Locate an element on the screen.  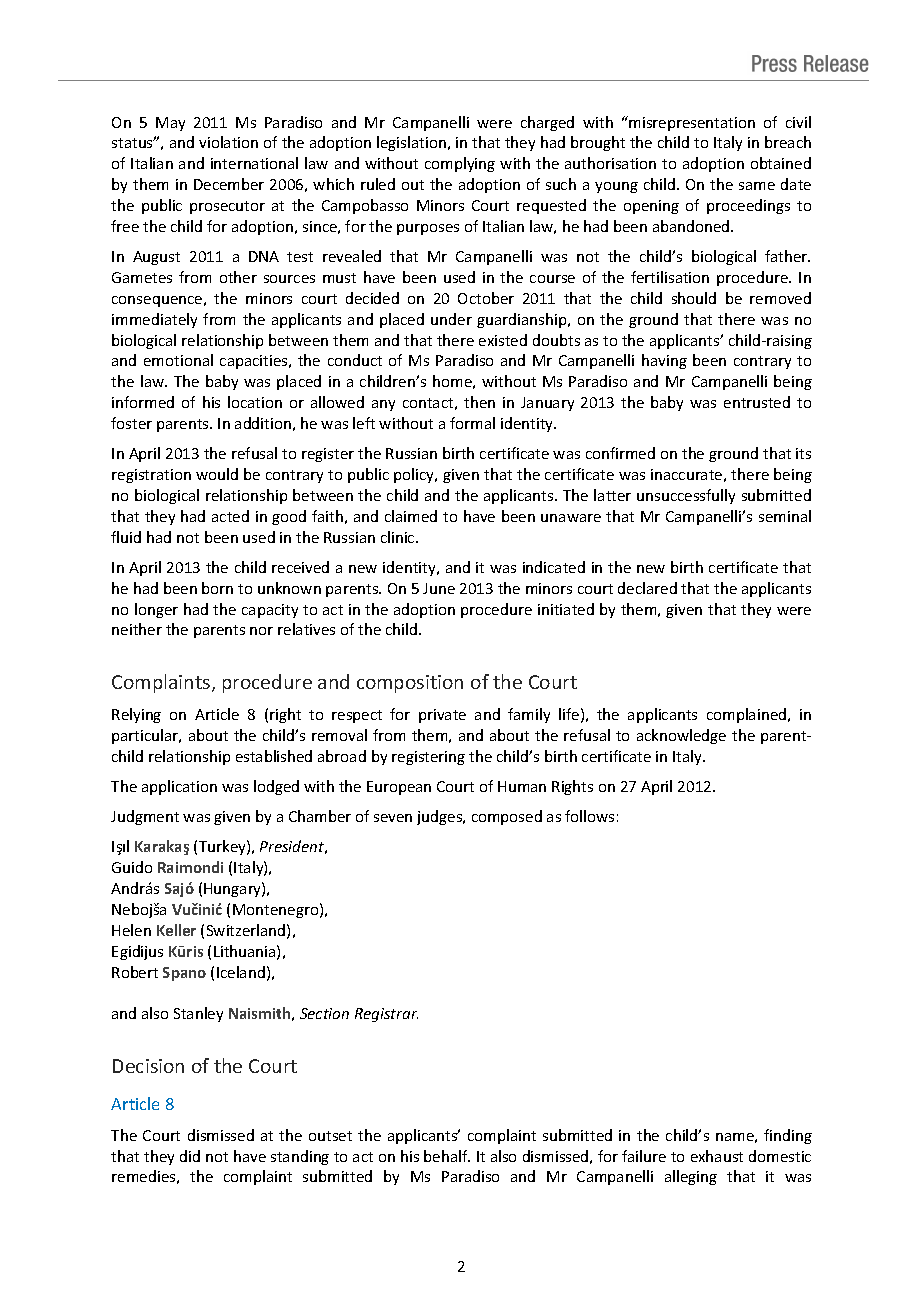
June is located at coordinates (439, 588).
